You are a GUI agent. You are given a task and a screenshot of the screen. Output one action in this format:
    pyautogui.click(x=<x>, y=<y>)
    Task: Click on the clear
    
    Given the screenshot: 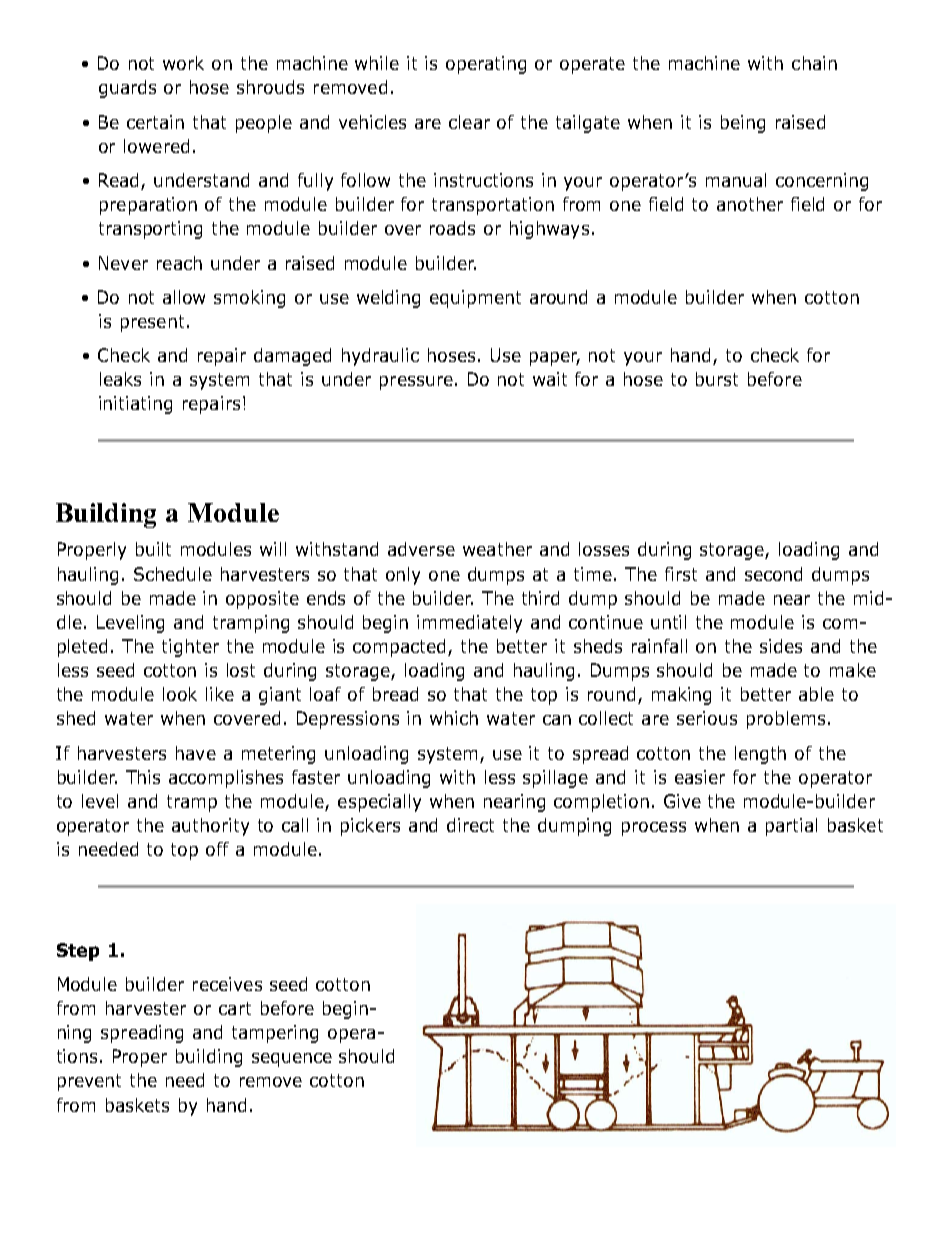 What is the action you would take?
    pyautogui.click(x=469, y=122)
